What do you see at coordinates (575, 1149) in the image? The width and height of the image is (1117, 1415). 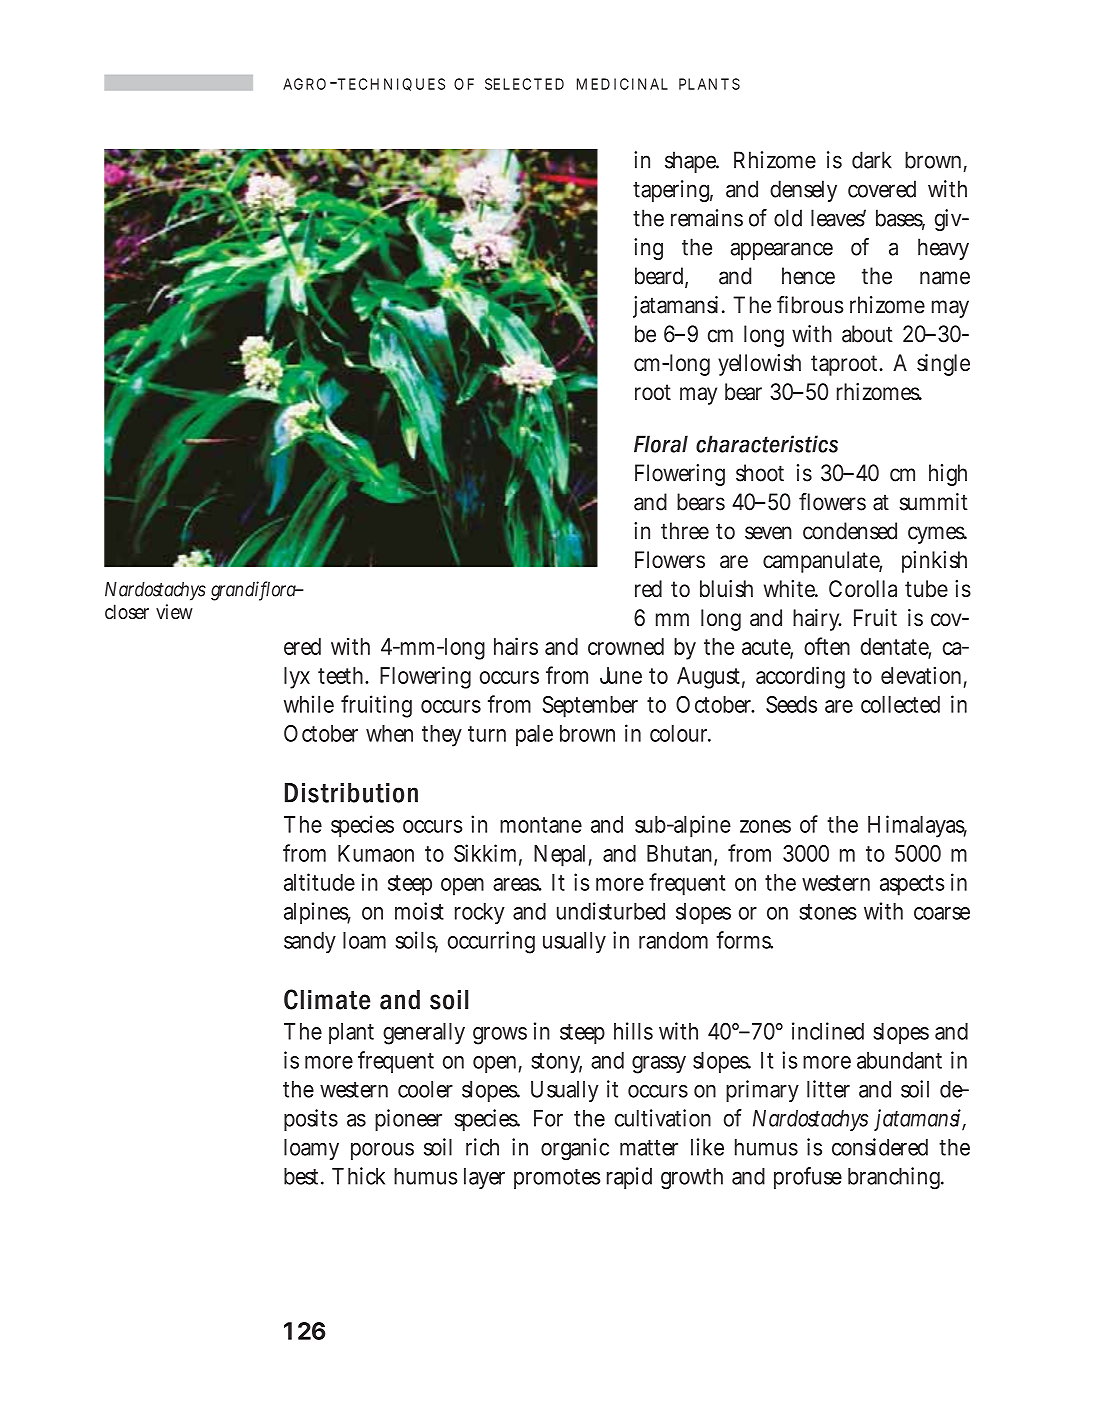 I see `organic` at bounding box center [575, 1149].
